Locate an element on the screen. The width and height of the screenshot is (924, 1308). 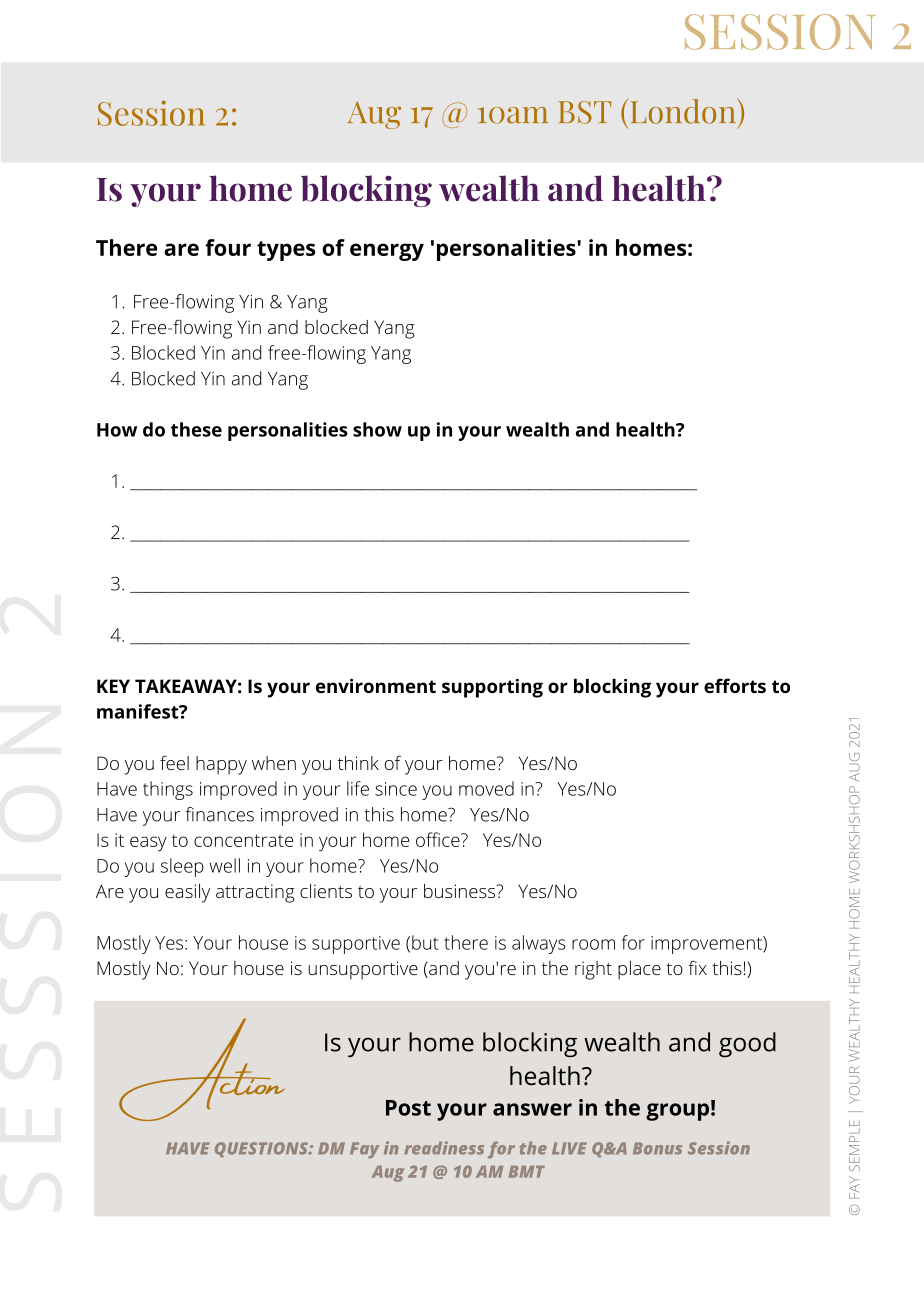
readiness is located at coordinates (444, 1148).
